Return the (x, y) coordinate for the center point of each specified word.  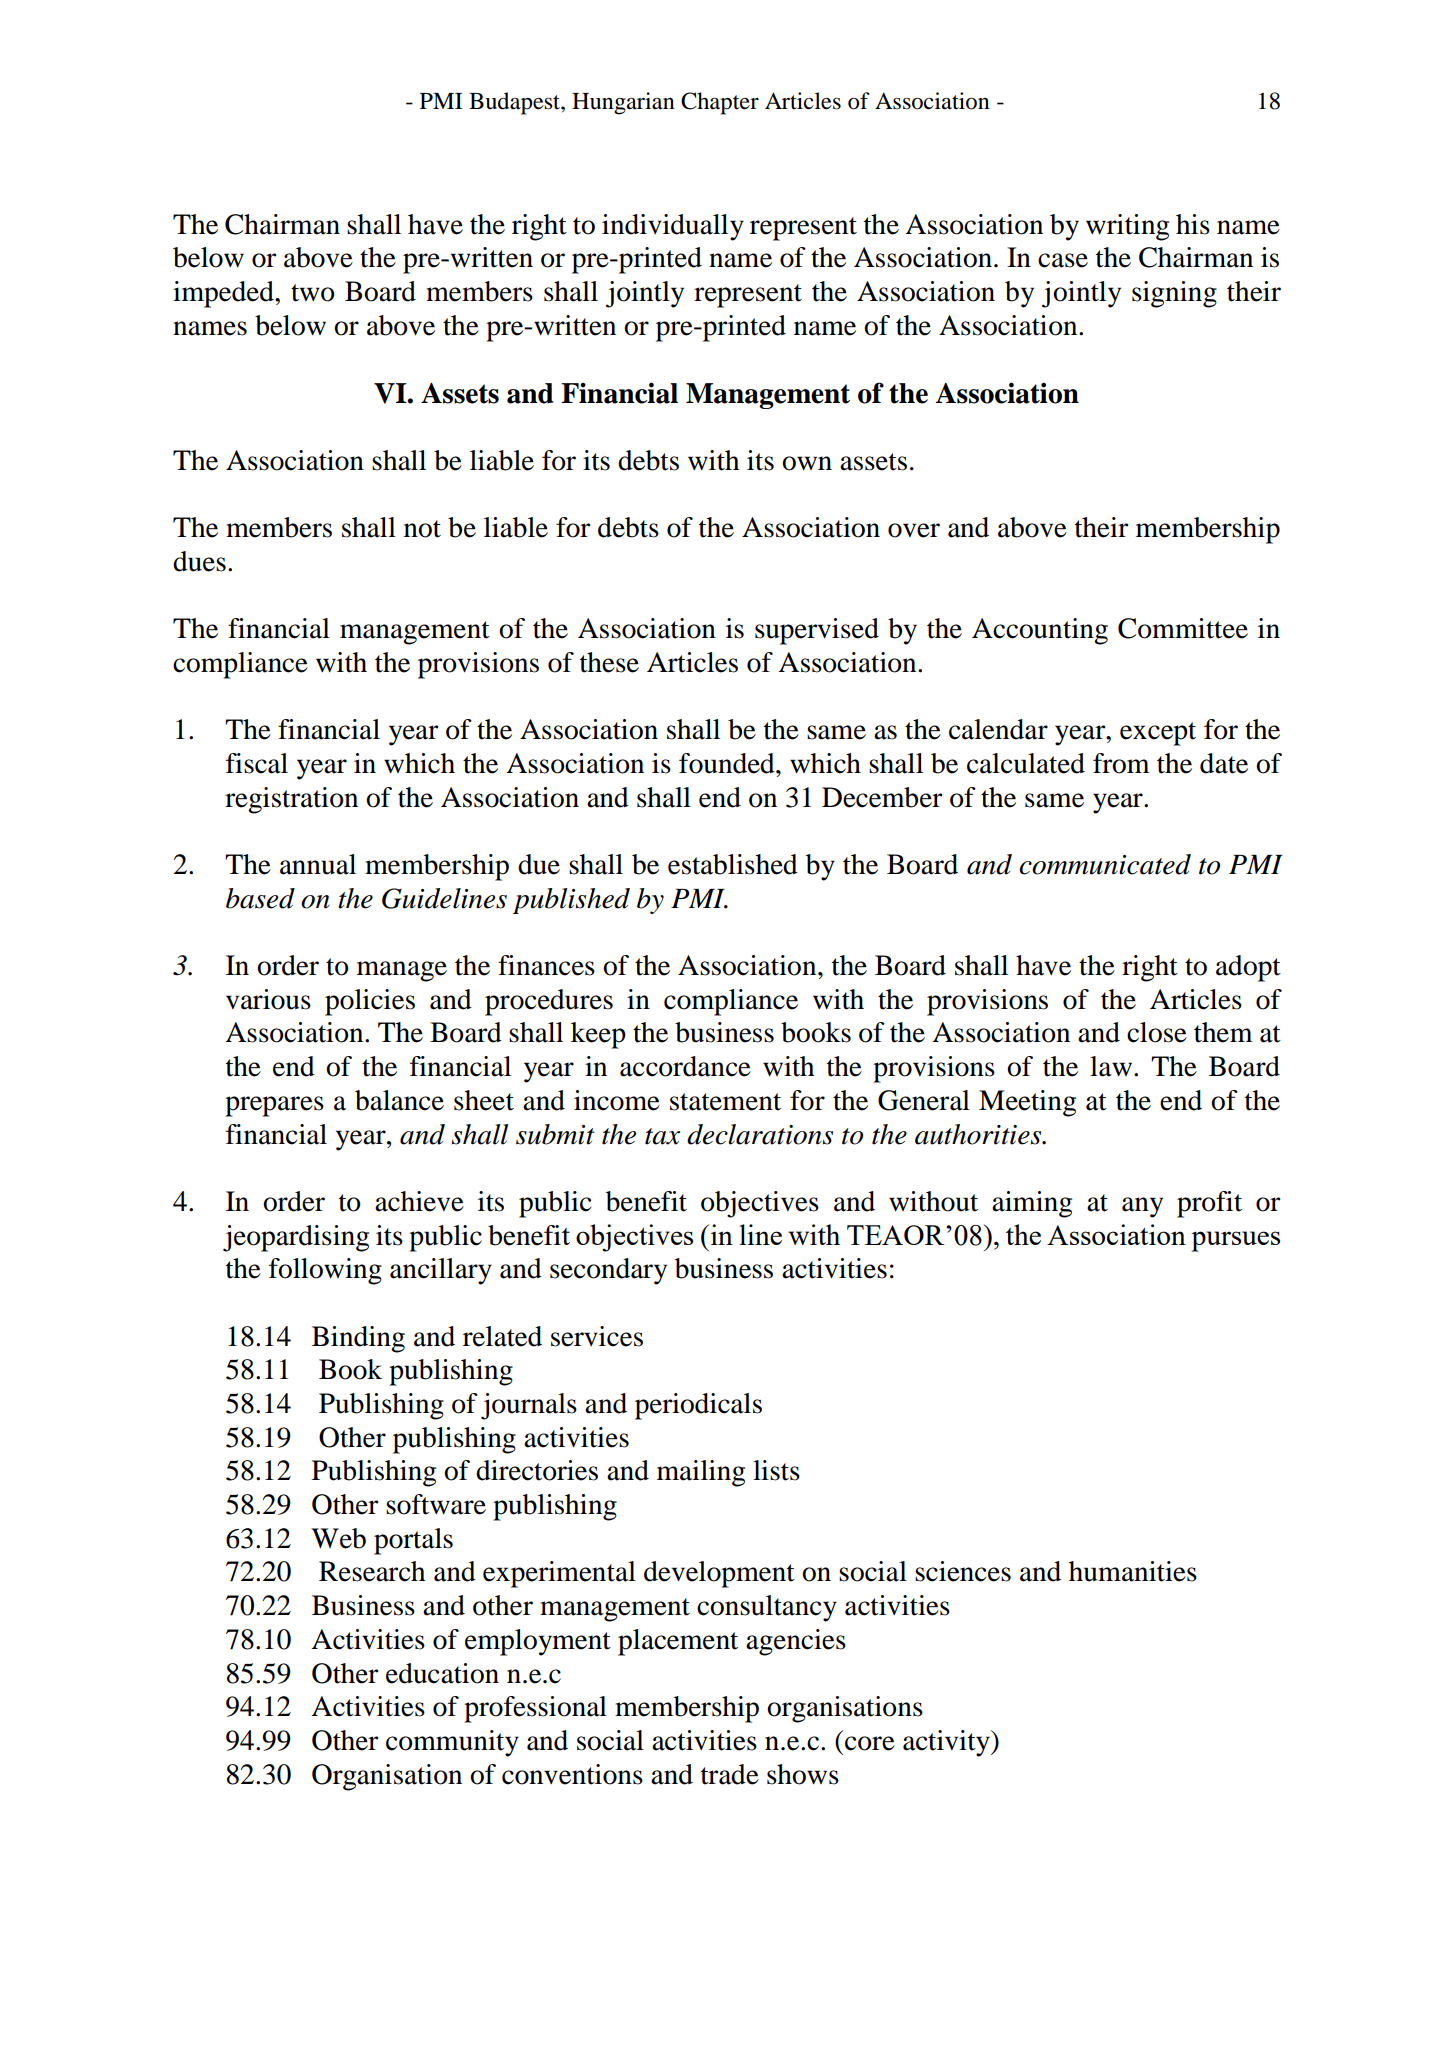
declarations (760, 1134)
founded (728, 763)
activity (947, 1743)
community (452, 1743)
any (1142, 1207)
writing (1127, 227)
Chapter (720, 103)
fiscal (257, 763)
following (325, 1271)
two (313, 293)
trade (730, 1774)
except (1158, 734)
